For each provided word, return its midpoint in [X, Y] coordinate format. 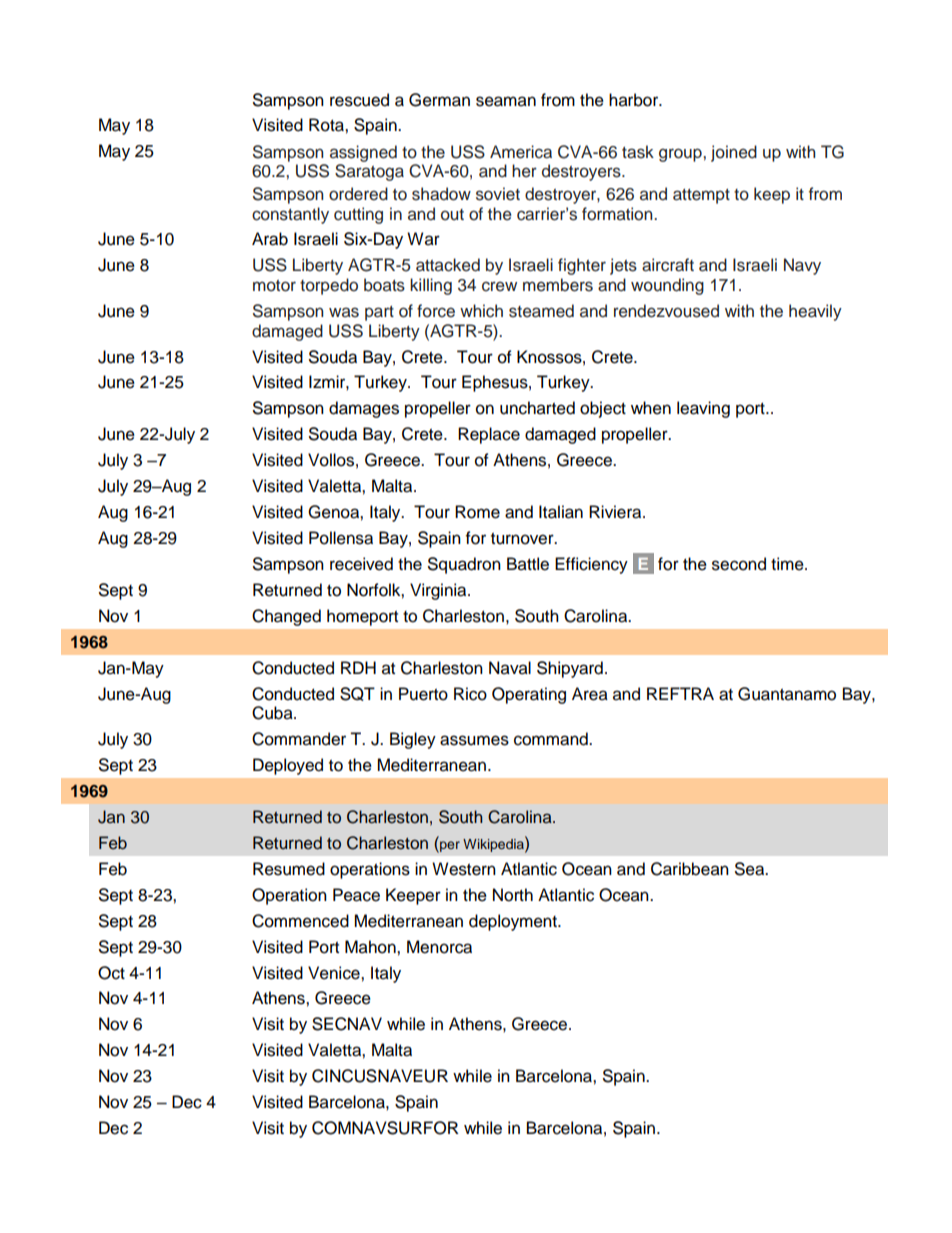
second [739, 564]
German [439, 100]
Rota [327, 125]
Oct [111, 973]
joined [734, 153]
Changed [286, 617]
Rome [477, 512]
